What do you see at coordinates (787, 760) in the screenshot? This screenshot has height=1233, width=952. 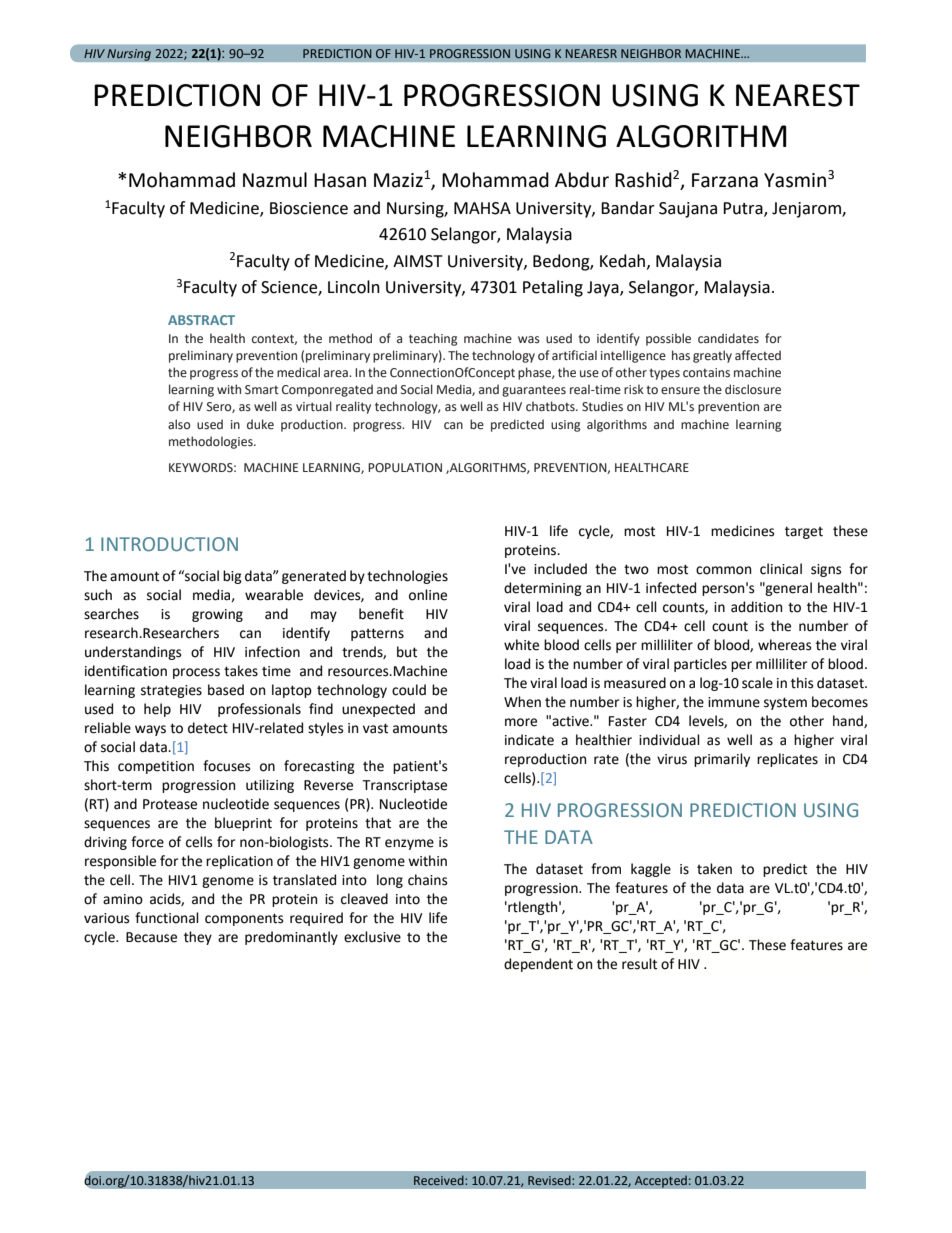 I see `replicates` at bounding box center [787, 760].
